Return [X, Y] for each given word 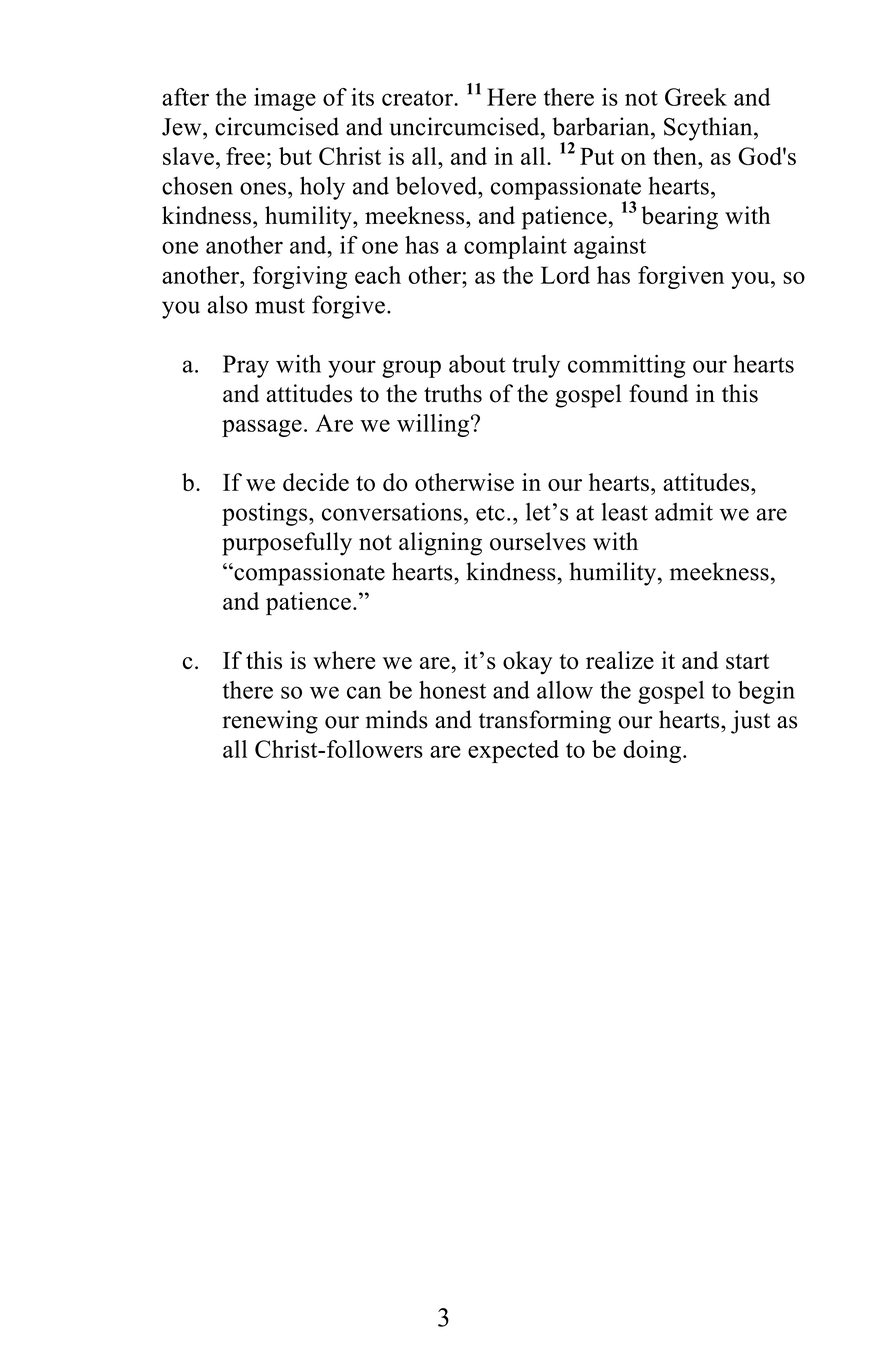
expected [513, 751]
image [285, 99]
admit [684, 511]
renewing [270, 722]
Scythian [709, 129]
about [477, 364]
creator [418, 98]
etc [490, 513]
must [280, 306]
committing [626, 366]
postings [266, 514]
